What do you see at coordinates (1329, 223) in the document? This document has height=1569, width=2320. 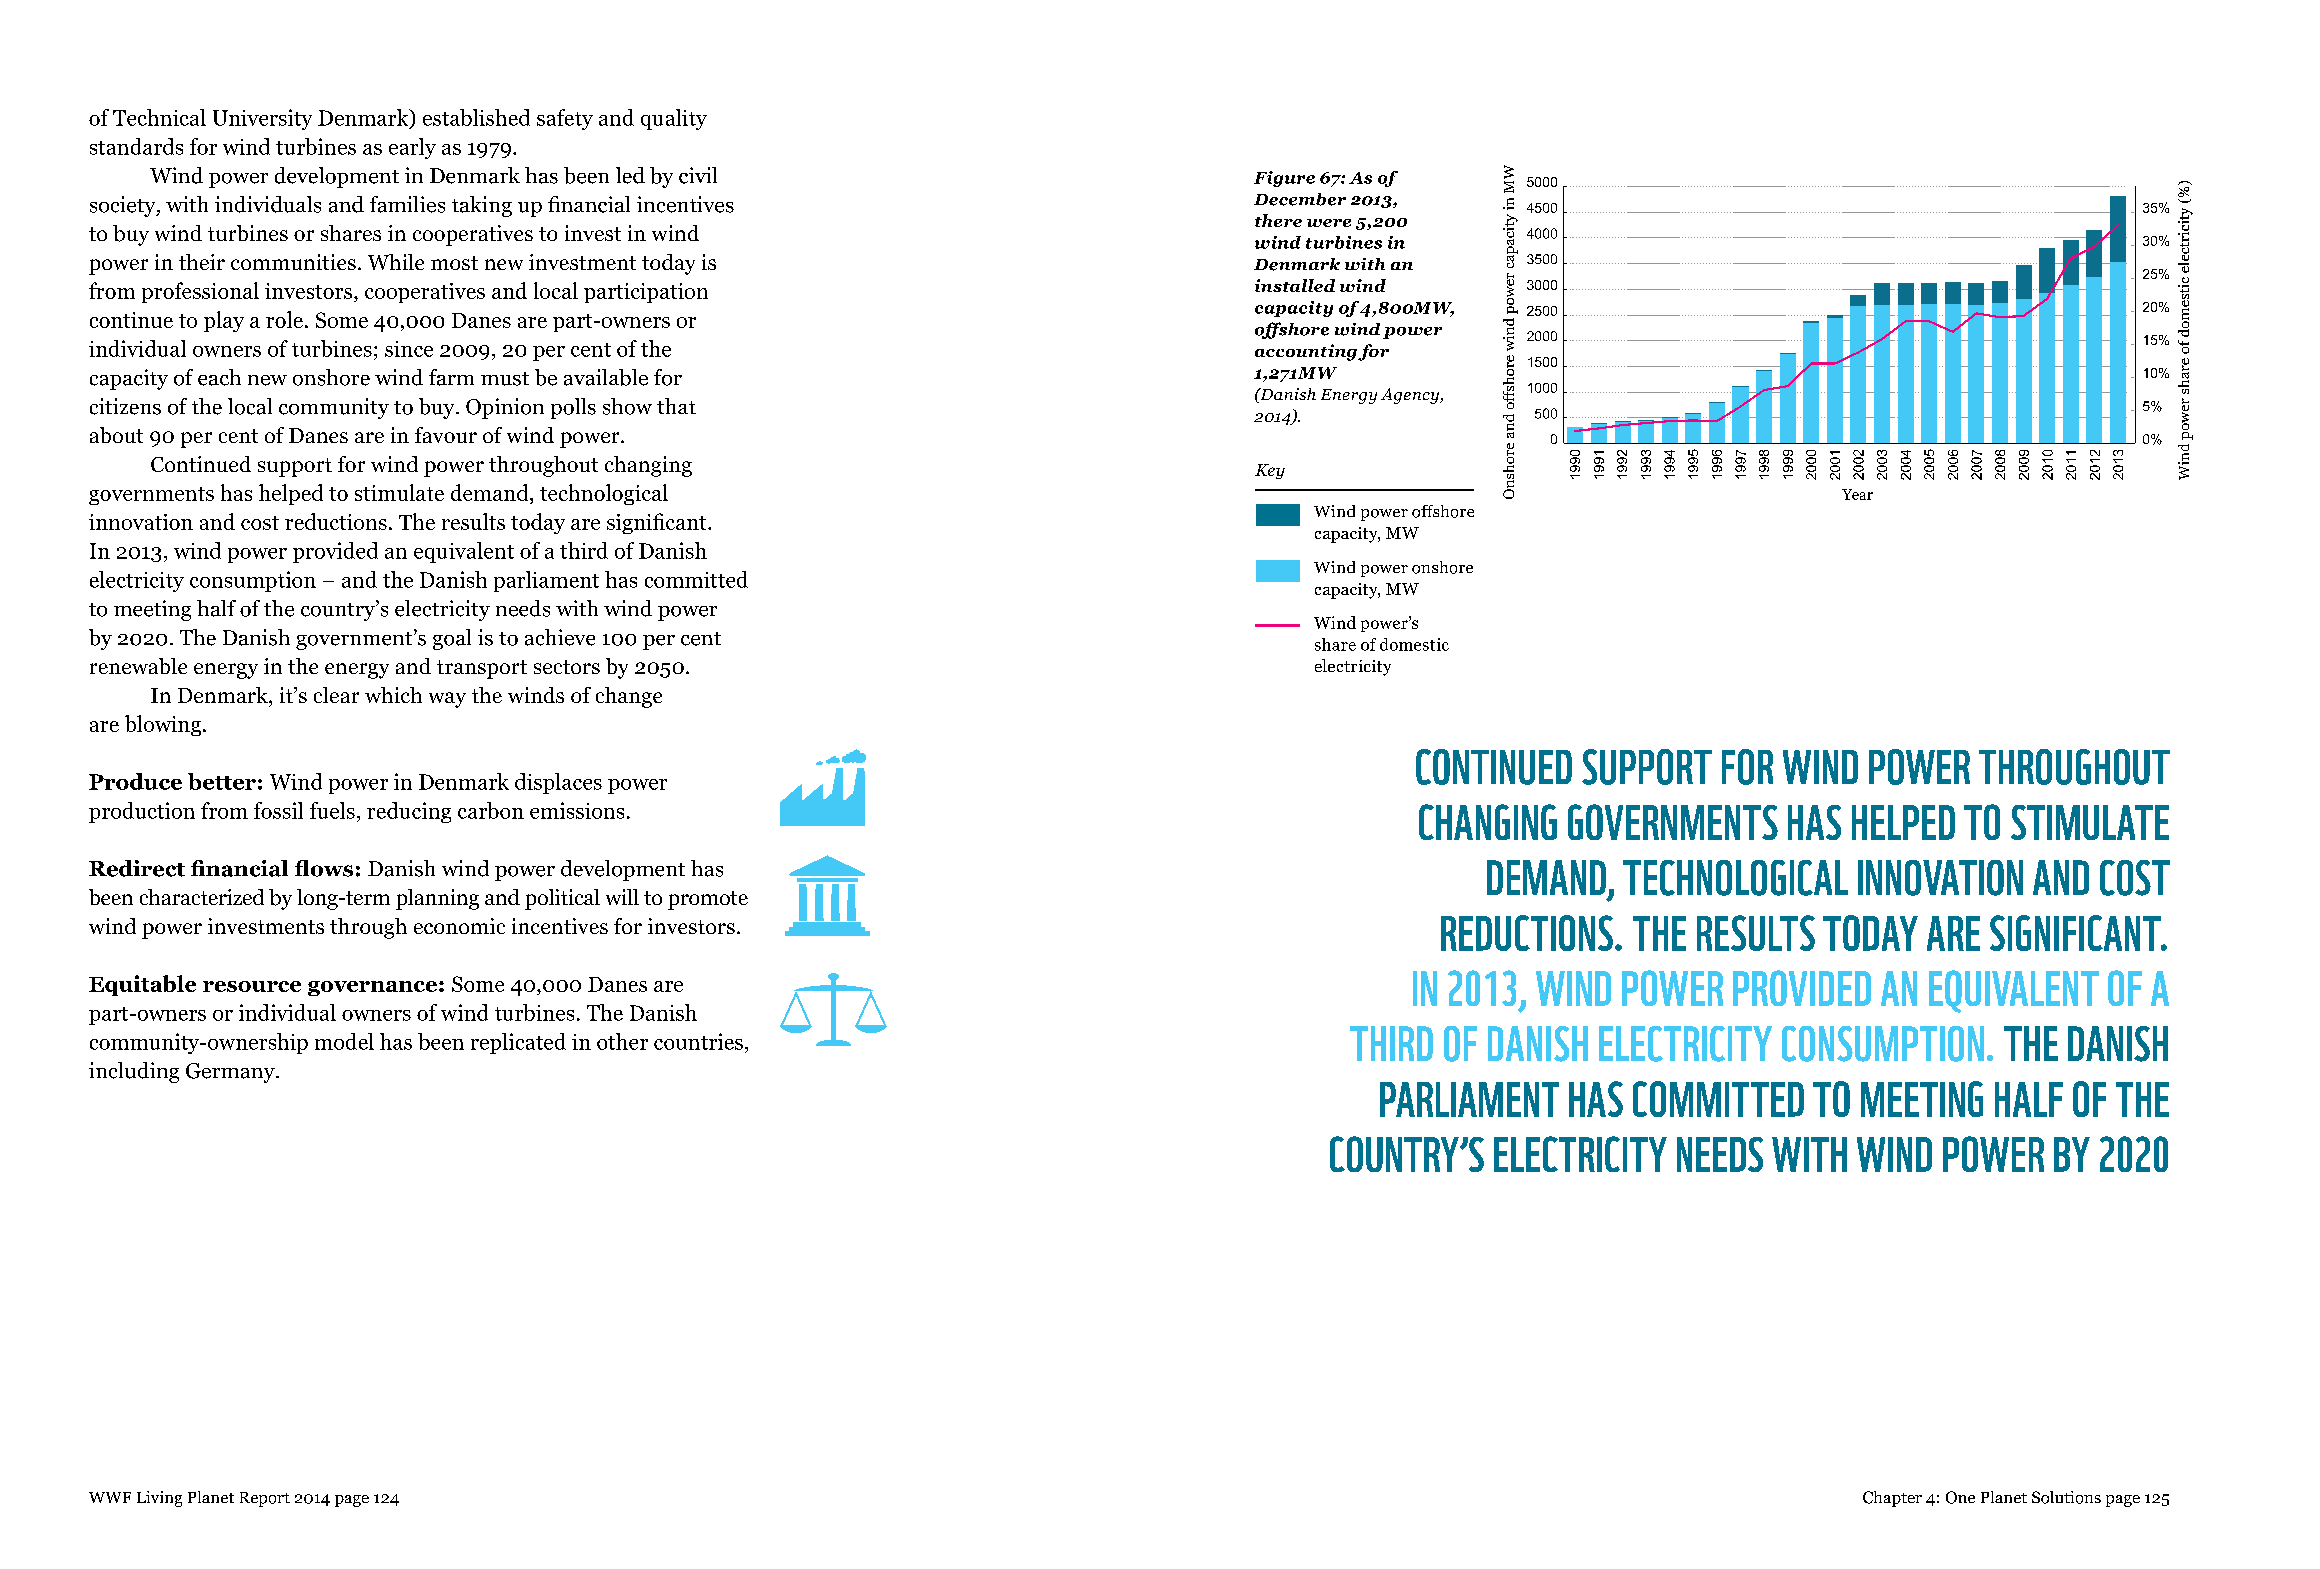 I see `were` at bounding box center [1329, 223].
